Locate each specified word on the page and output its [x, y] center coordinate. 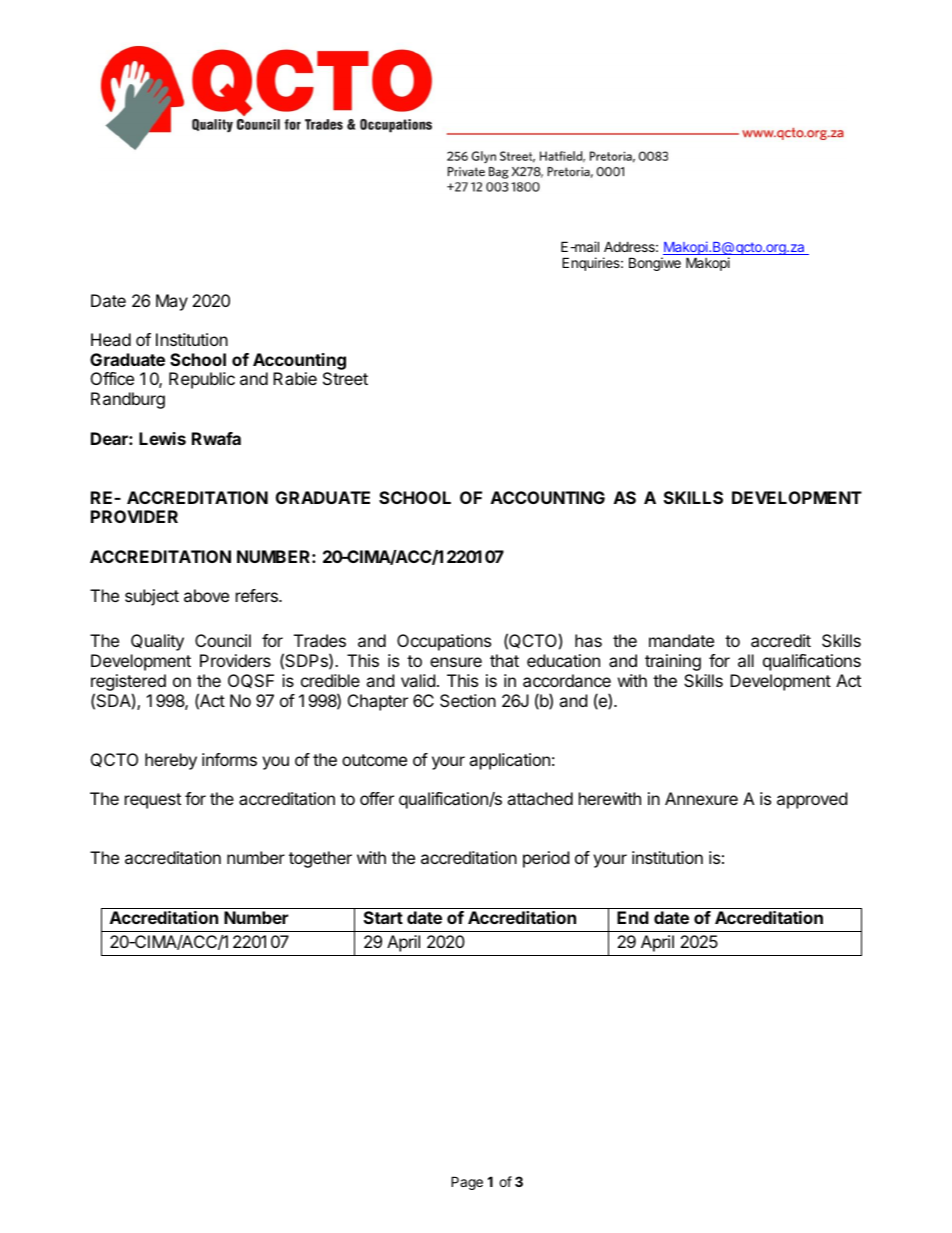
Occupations [444, 642]
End [633, 917]
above [206, 595]
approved [812, 800]
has [588, 640]
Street [345, 378]
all [746, 660]
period [546, 859]
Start [383, 917]
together [320, 859]
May [172, 302]
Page [467, 1183]
